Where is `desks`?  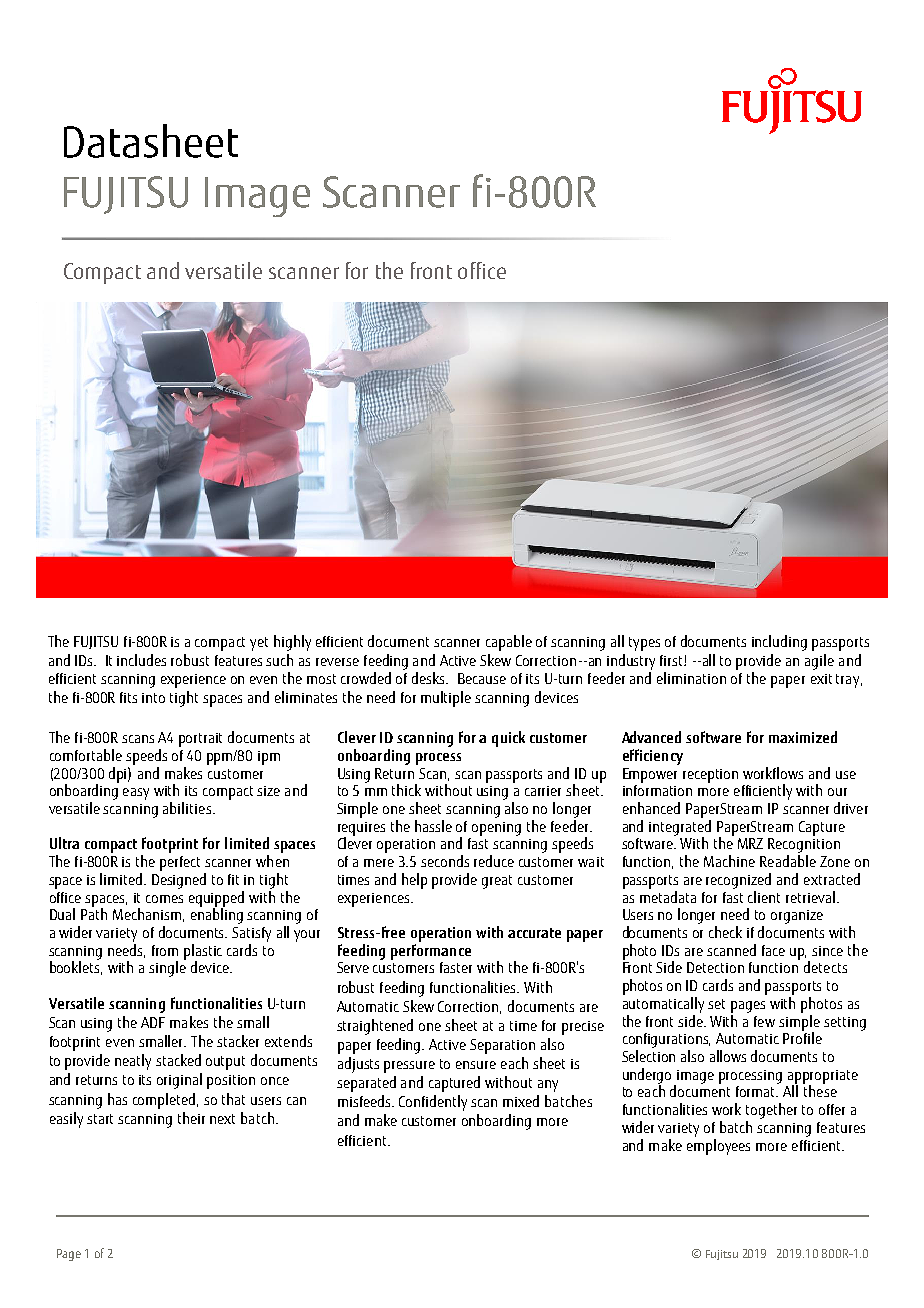 desks is located at coordinates (429, 678).
